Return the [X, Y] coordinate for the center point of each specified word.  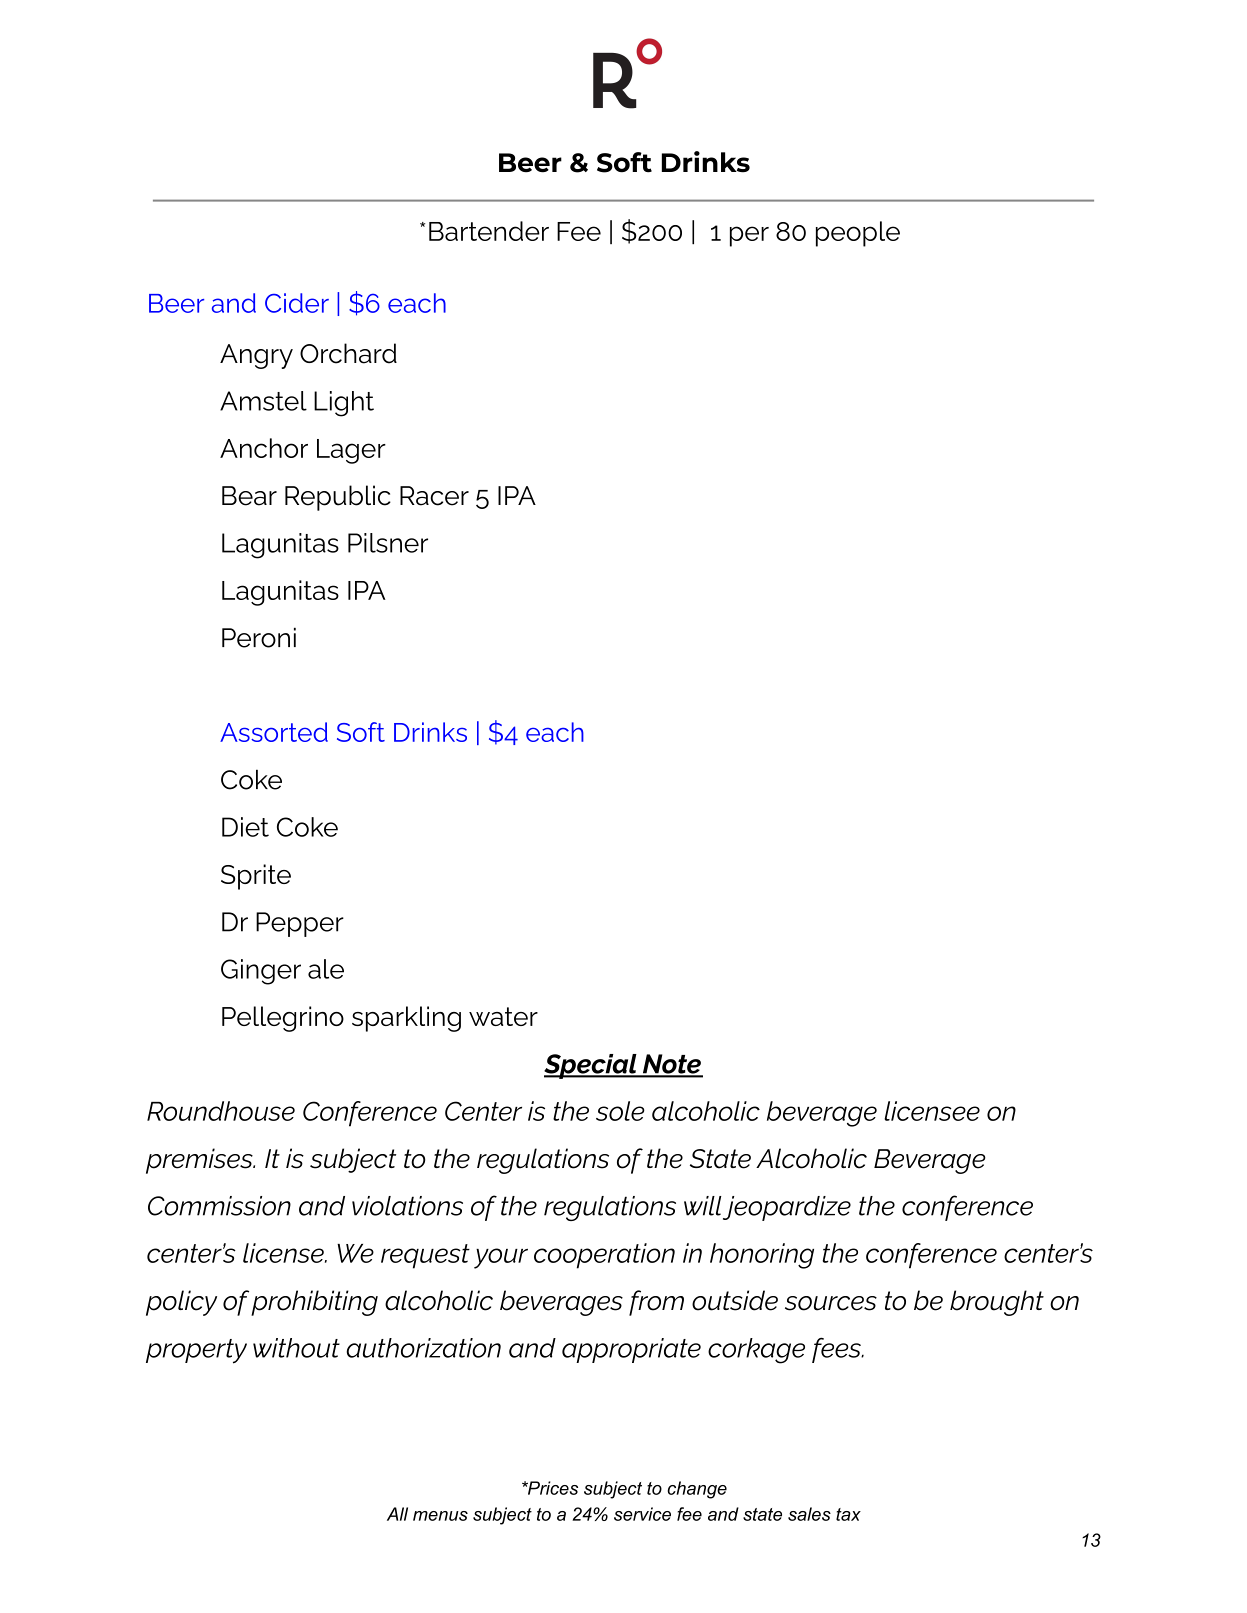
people [858, 234]
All [397, 1514]
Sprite [256, 877]
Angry [256, 356]
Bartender [489, 231]
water [503, 1016]
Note [671, 1065]
